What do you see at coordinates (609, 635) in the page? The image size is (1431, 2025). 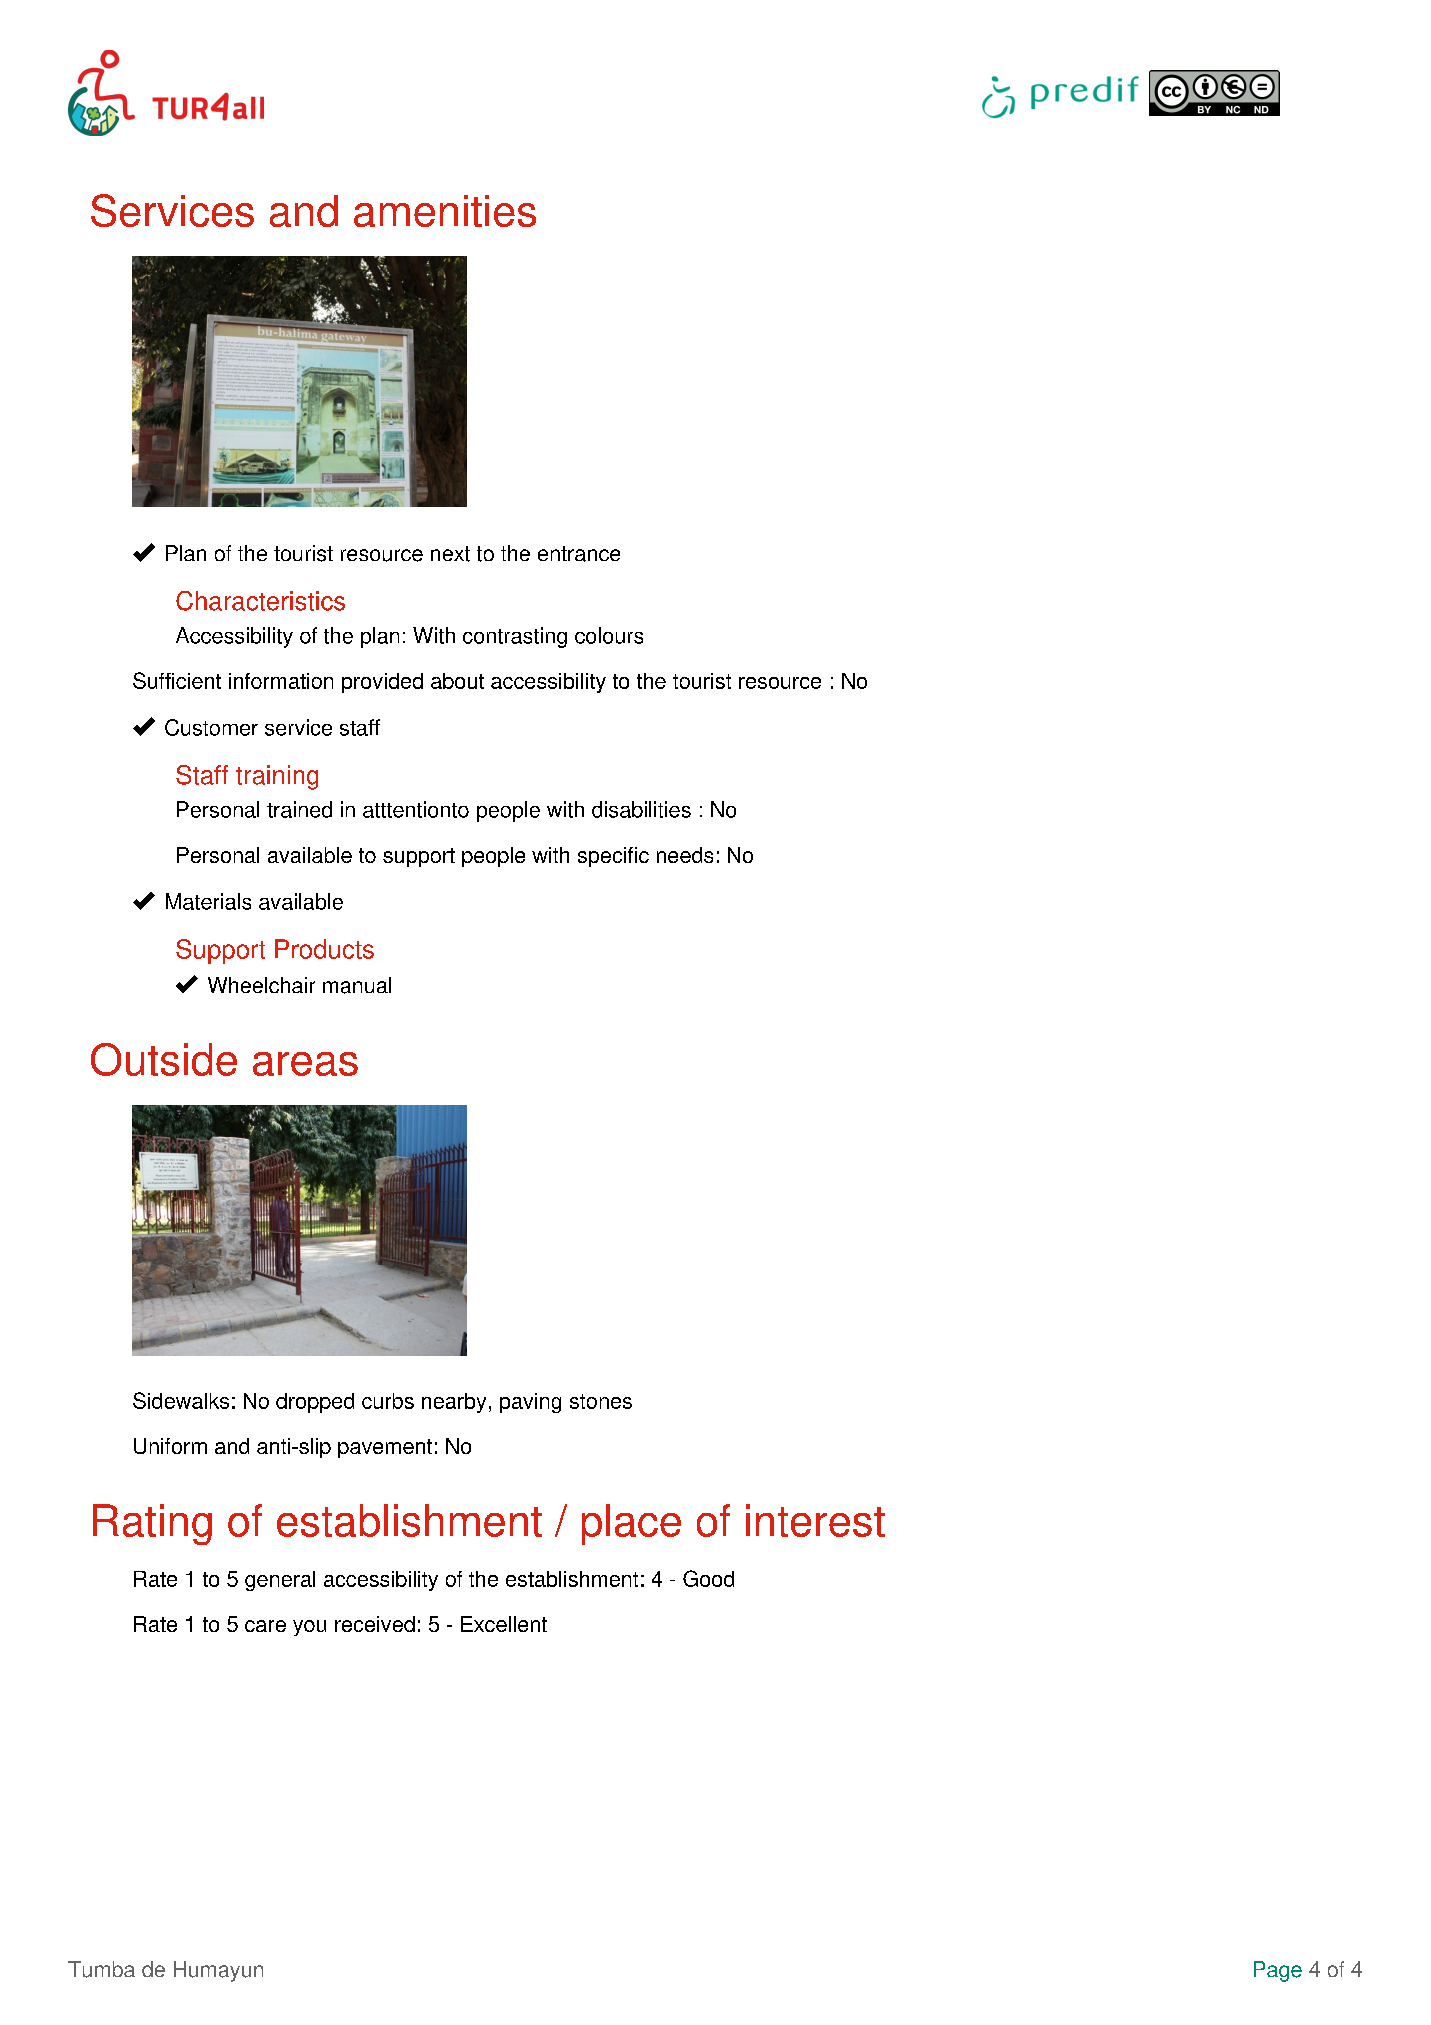 I see `colours` at bounding box center [609, 635].
